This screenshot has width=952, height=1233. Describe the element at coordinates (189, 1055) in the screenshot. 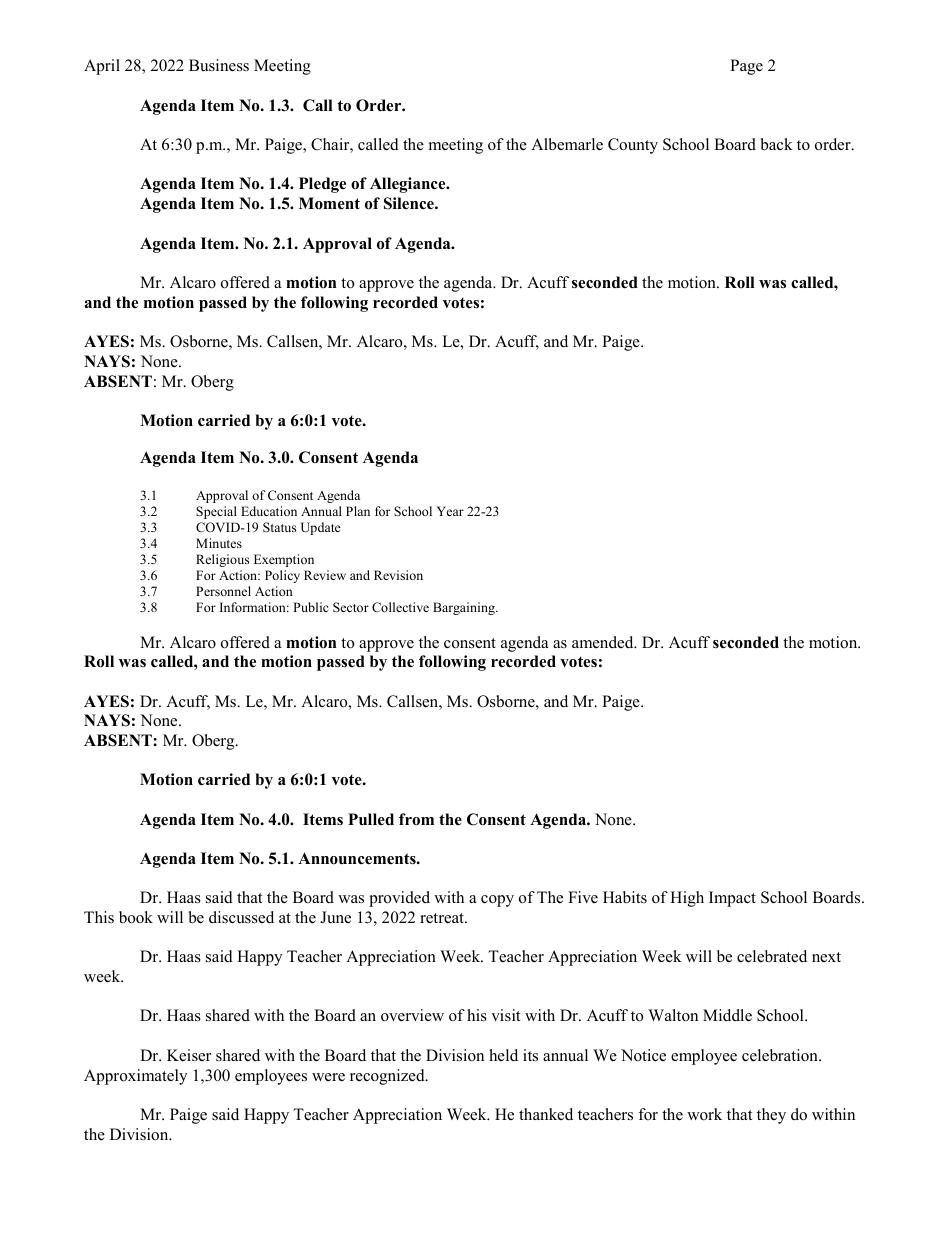

I see `Keiser` at that location.
